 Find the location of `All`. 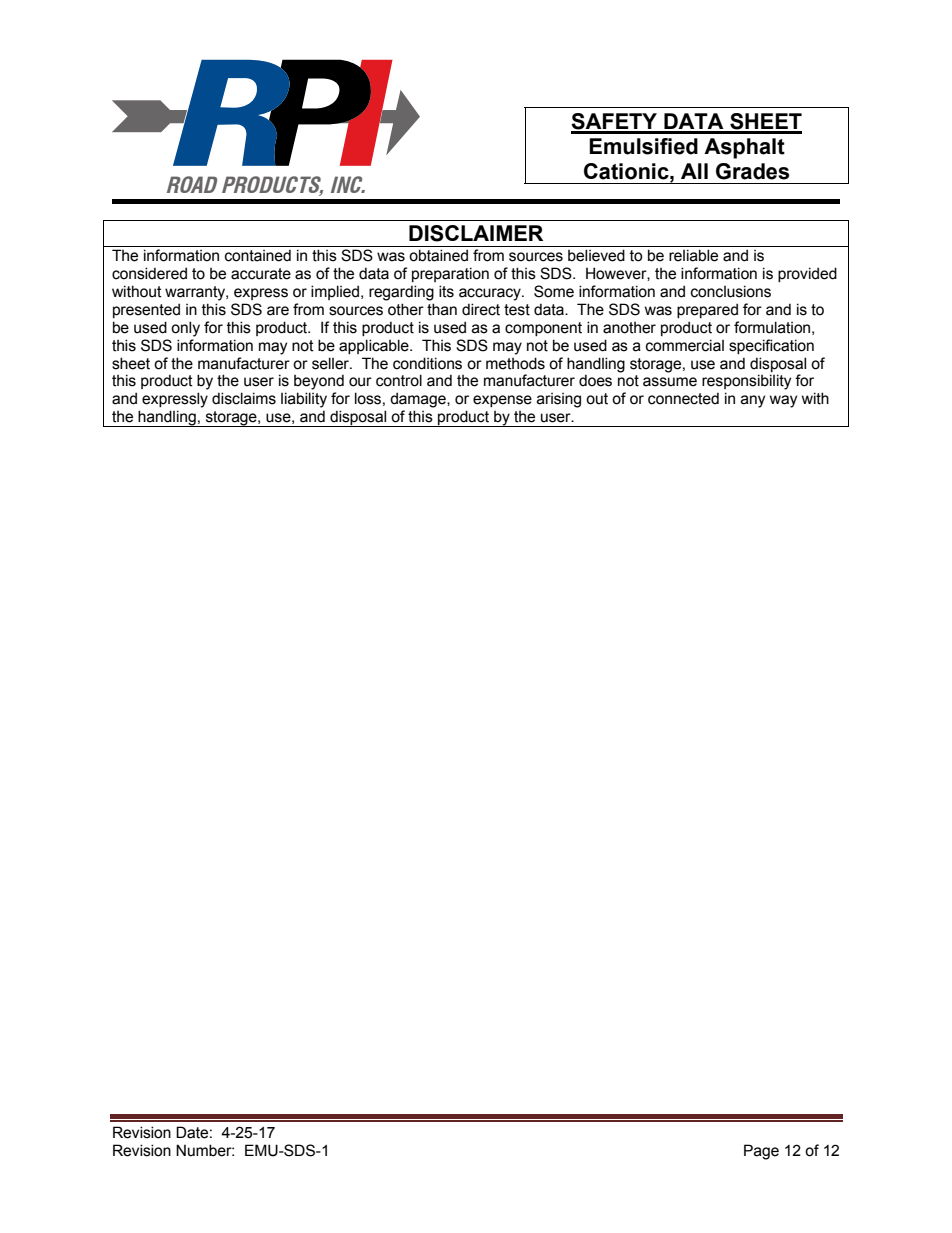

All is located at coordinates (694, 171).
